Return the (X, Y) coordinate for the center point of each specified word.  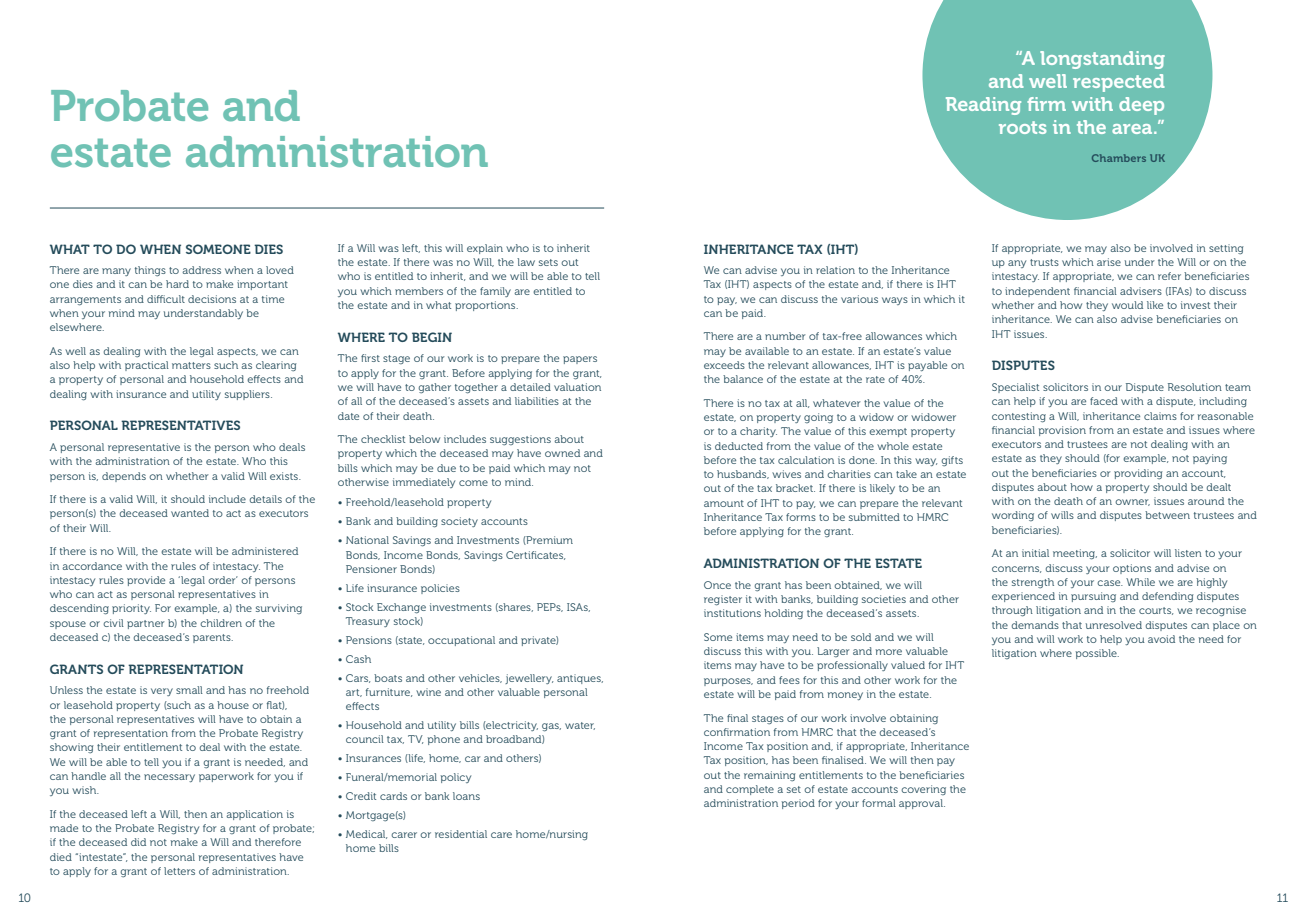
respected (1119, 83)
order (223, 580)
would (1127, 305)
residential (461, 834)
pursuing (1093, 597)
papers (580, 360)
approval (922, 804)
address (201, 270)
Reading (983, 106)
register (723, 600)
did (138, 842)
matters (191, 365)
